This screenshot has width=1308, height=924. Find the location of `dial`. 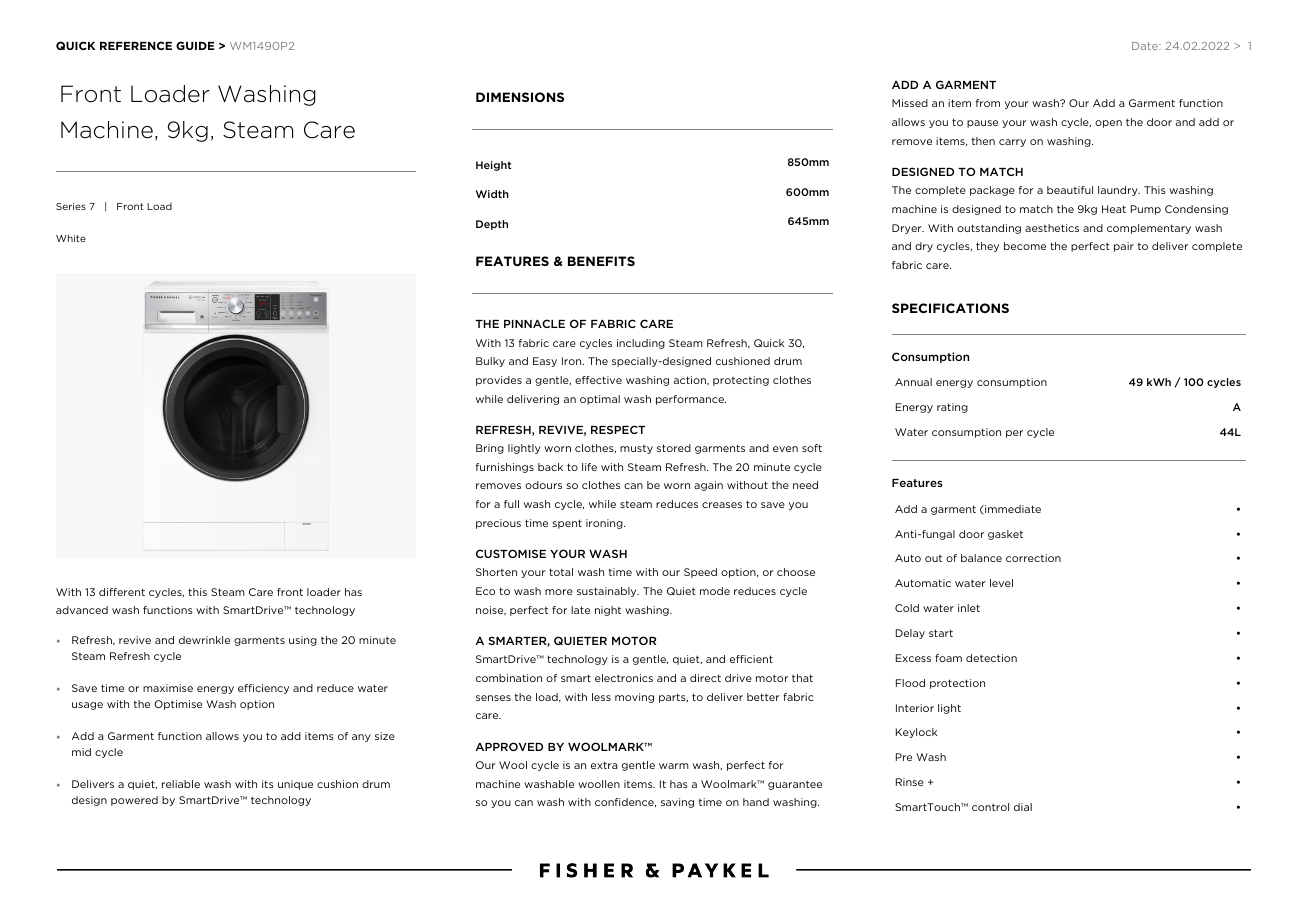

dial is located at coordinates (1023, 807).
